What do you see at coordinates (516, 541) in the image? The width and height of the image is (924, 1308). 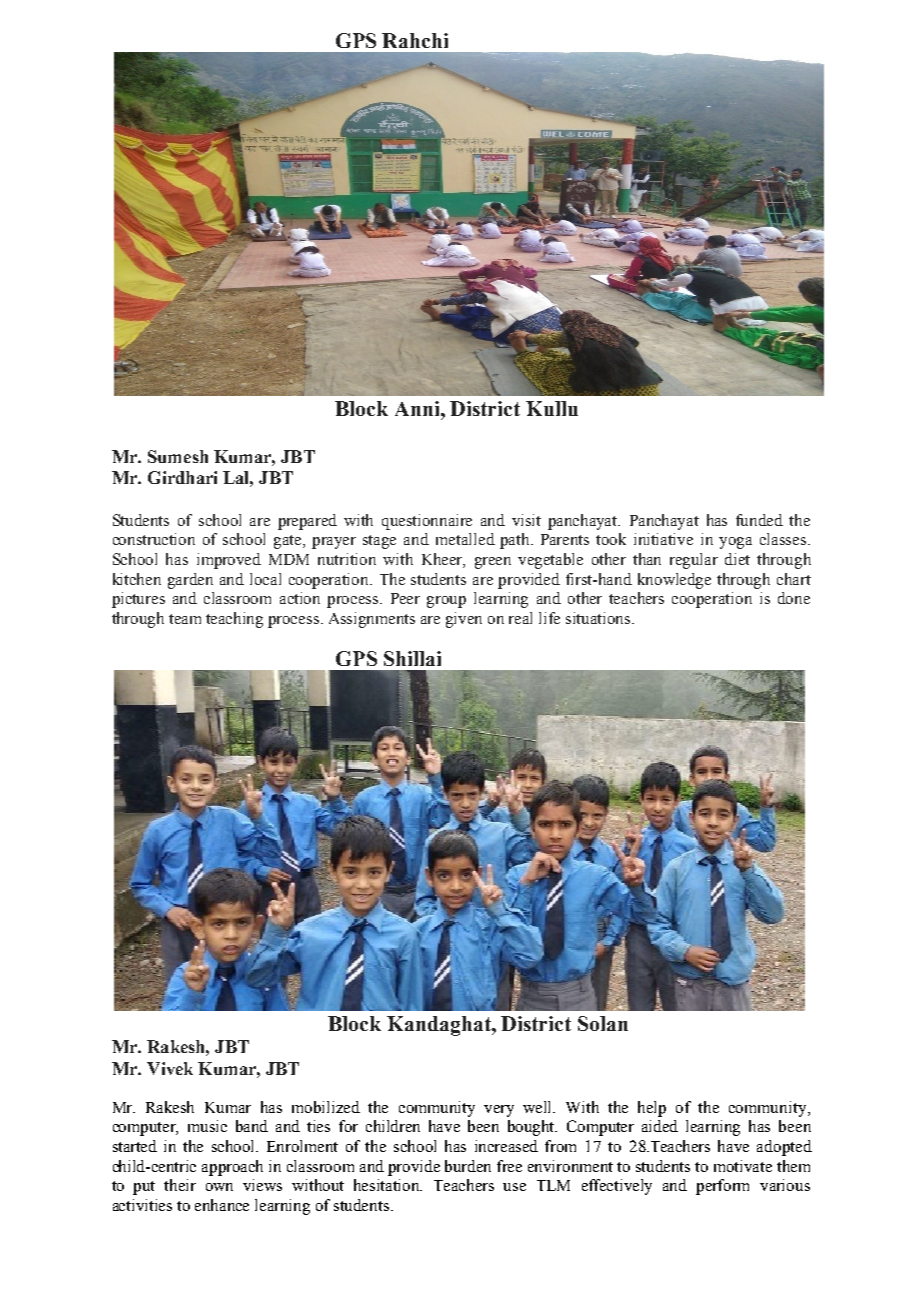 I see `path` at bounding box center [516, 541].
